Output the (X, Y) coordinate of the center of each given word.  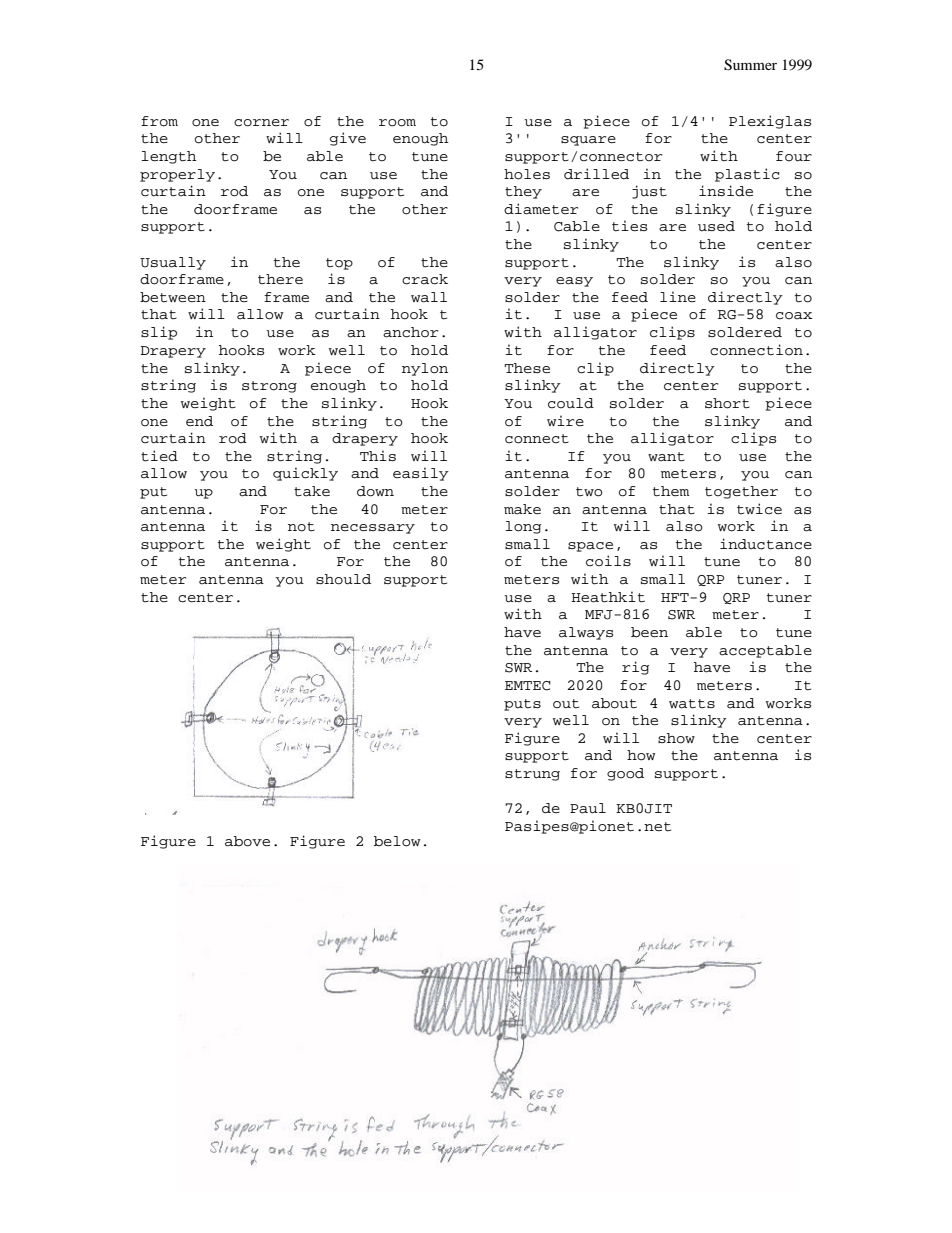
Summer (750, 65)
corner (261, 123)
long (523, 527)
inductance (766, 544)
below (397, 841)
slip (159, 333)
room (397, 123)
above (247, 841)
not (301, 527)
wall (429, 297)
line (678, 296)
